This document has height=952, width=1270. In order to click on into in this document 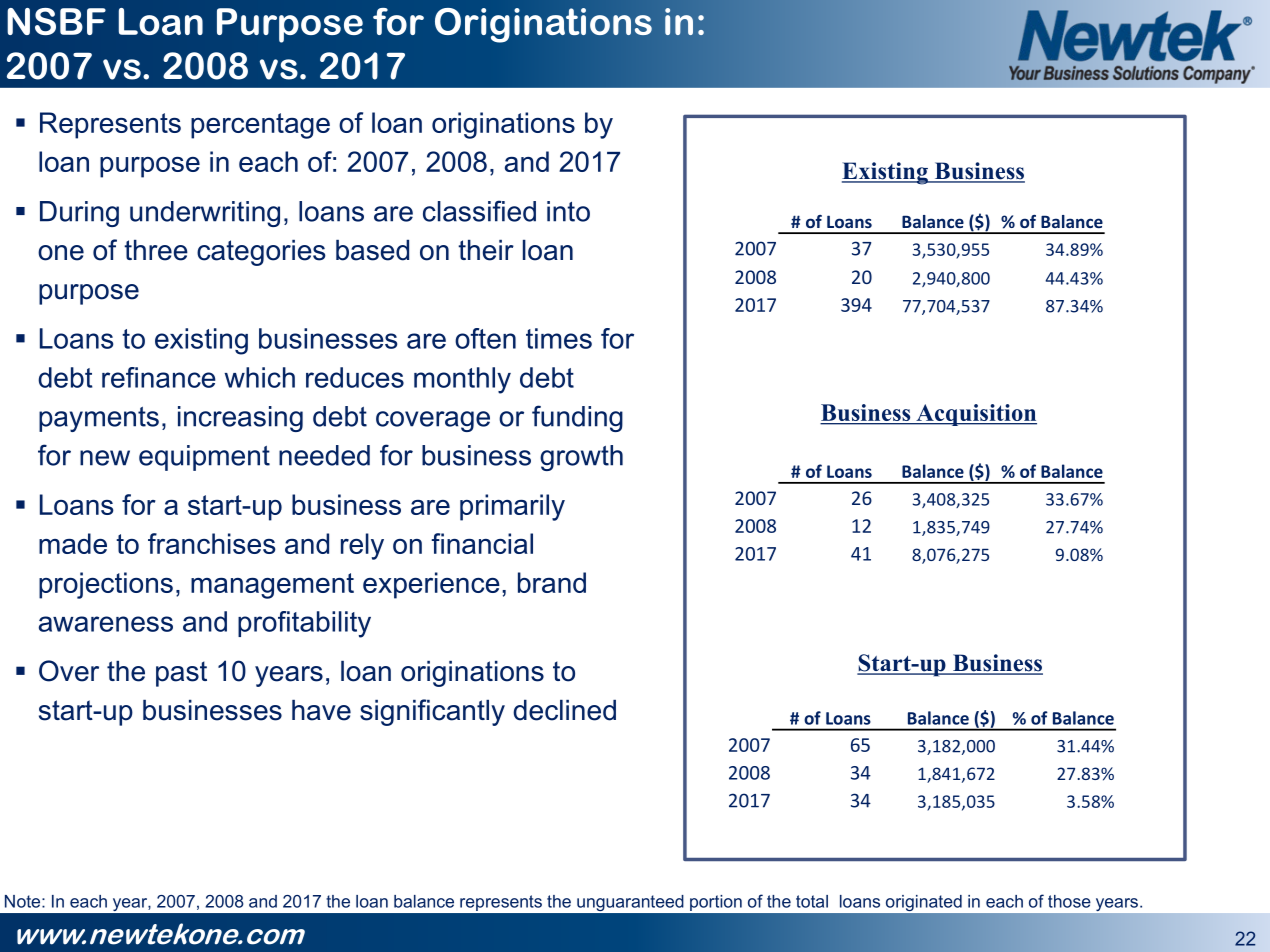, I will do `click(568, 211)`.
